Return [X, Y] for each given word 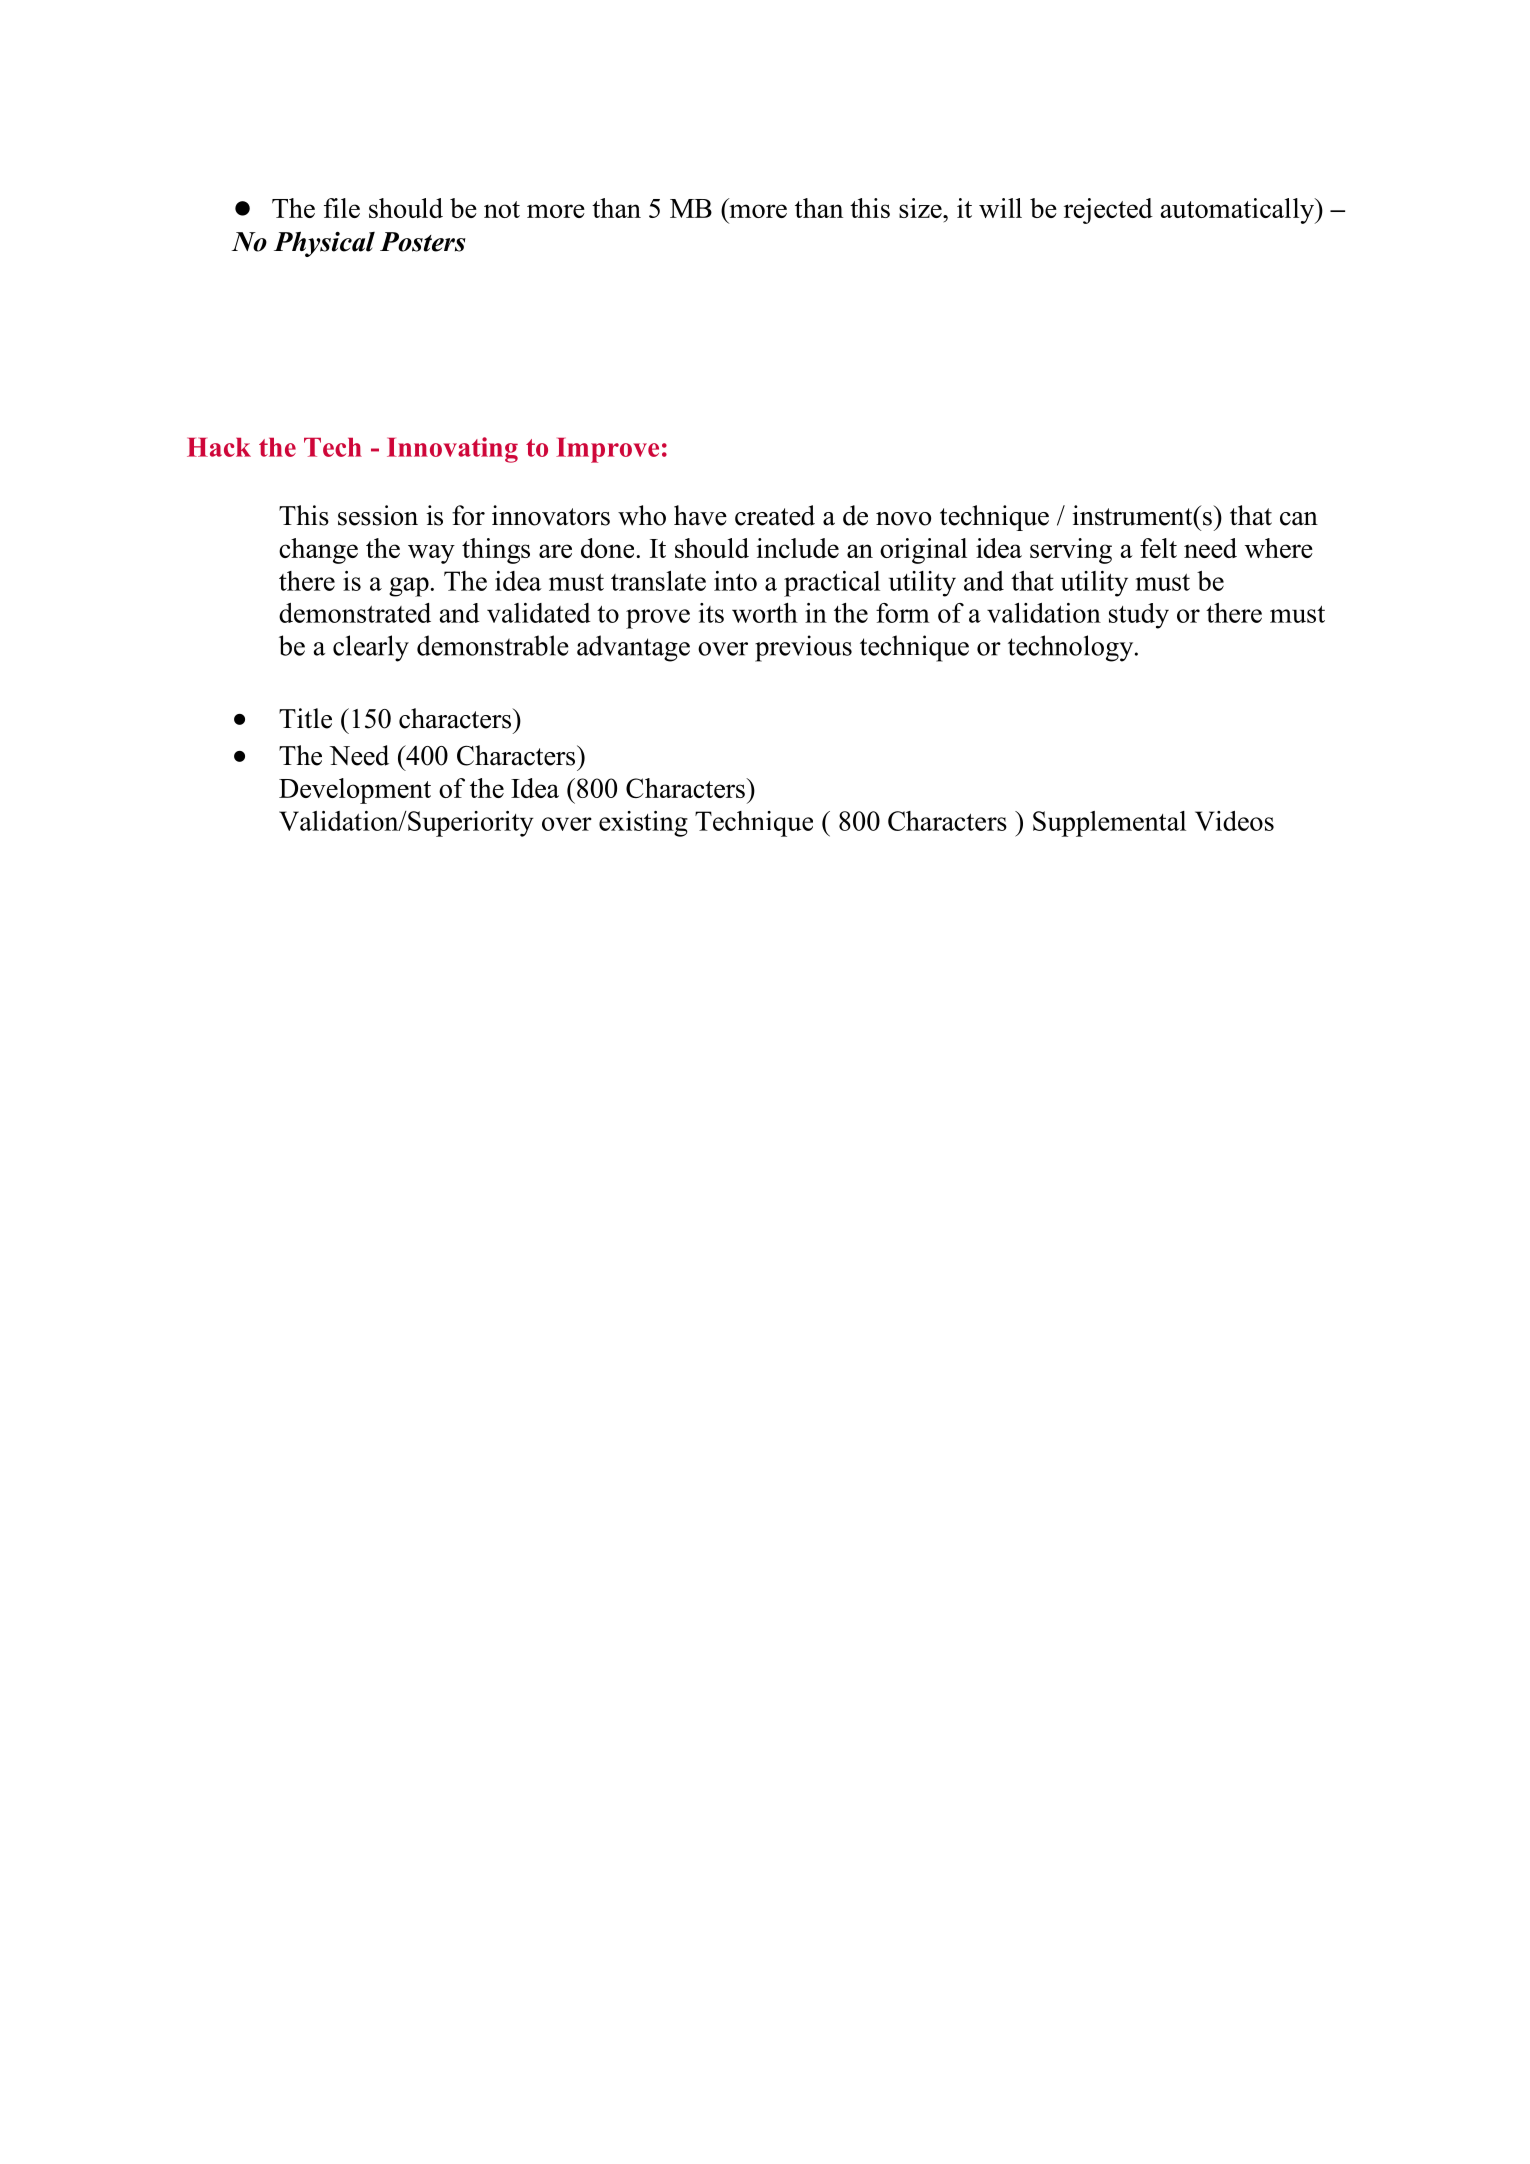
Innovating [452, 450]
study [1139, 616]
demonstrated [355, 613]
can [1299, 519]
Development [355, 791]
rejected [1108, 211]
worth [765, 613]
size [921, 208]
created [775, 515]
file [342, 208]
